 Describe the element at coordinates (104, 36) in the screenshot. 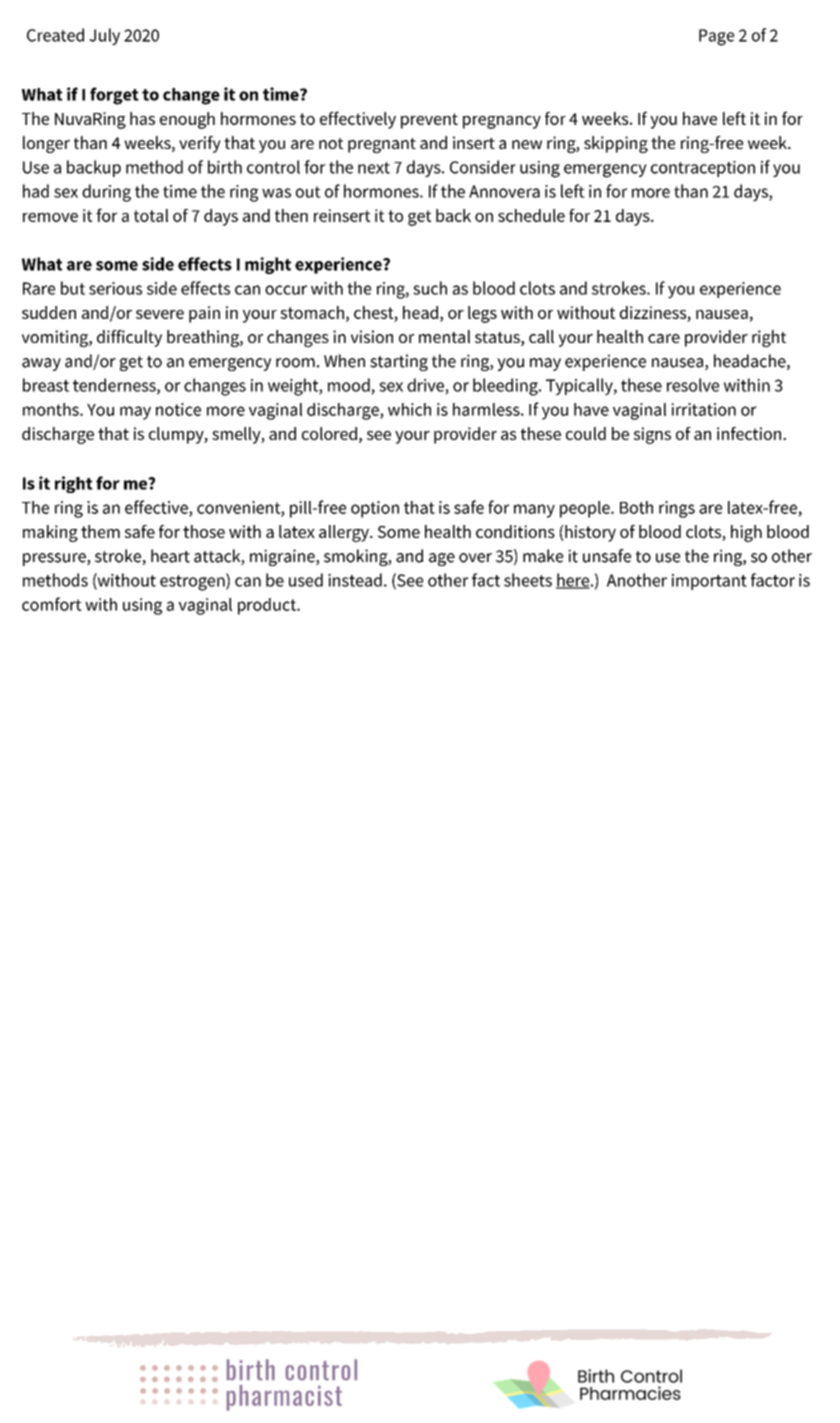

I see `July` at that location.
